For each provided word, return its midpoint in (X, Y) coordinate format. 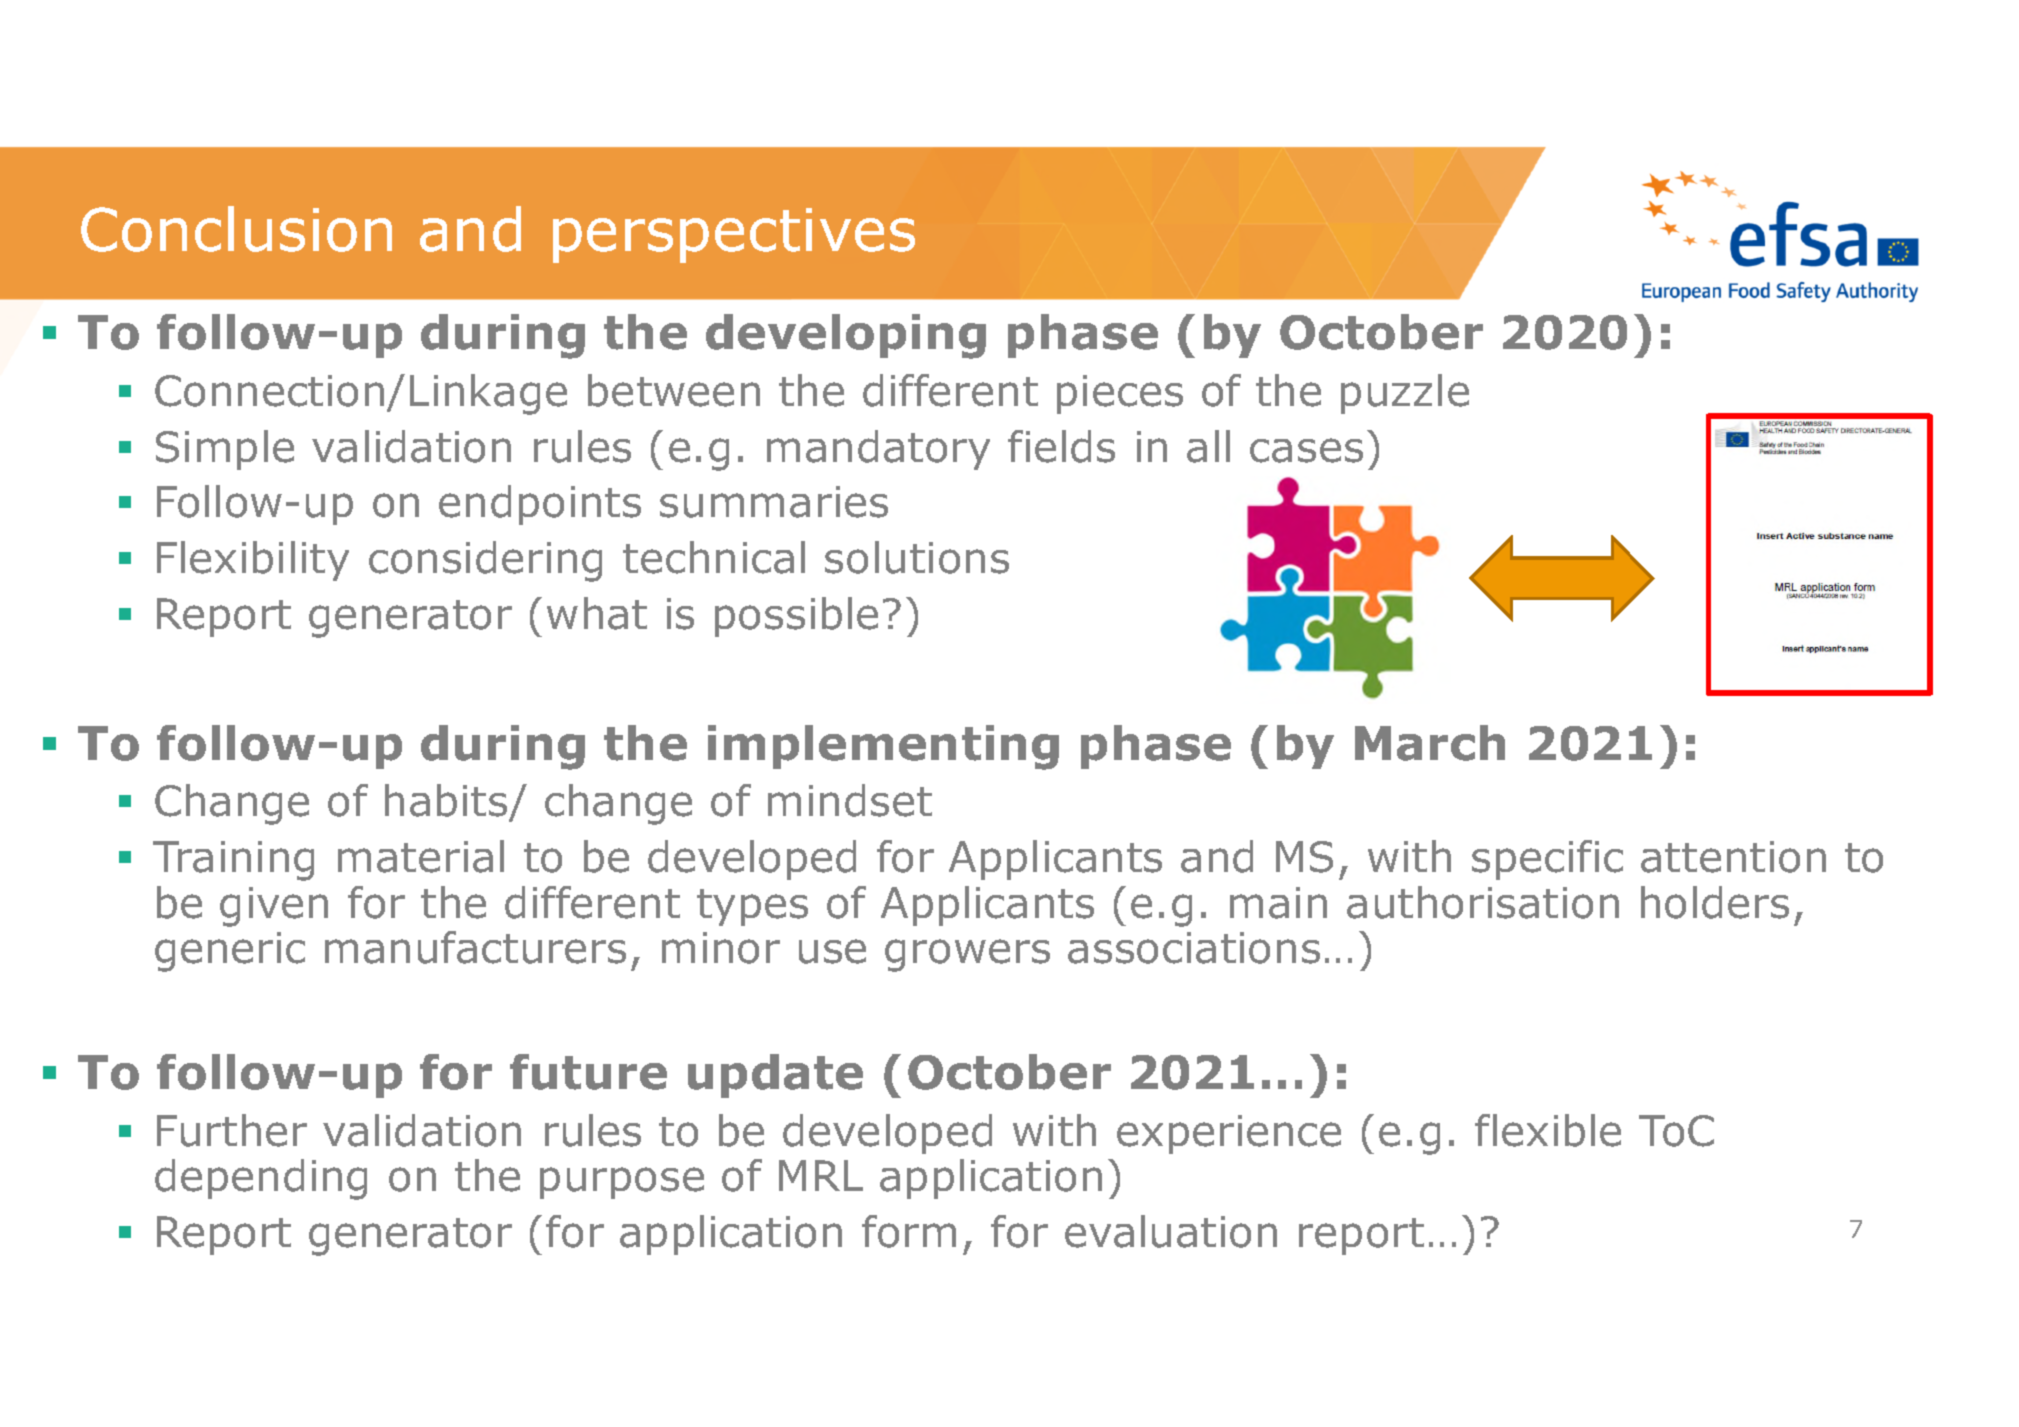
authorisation (1483, 902)
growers (967, 955)
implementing (883, 747)
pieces (1120, 394)
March (1430, 743)
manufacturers (475, 947)
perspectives (734, 235)
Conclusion (236, 229)
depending (261, 1179)
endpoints (540, 505)
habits (447, 802)
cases (1306, 450)
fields (1061, 446)
